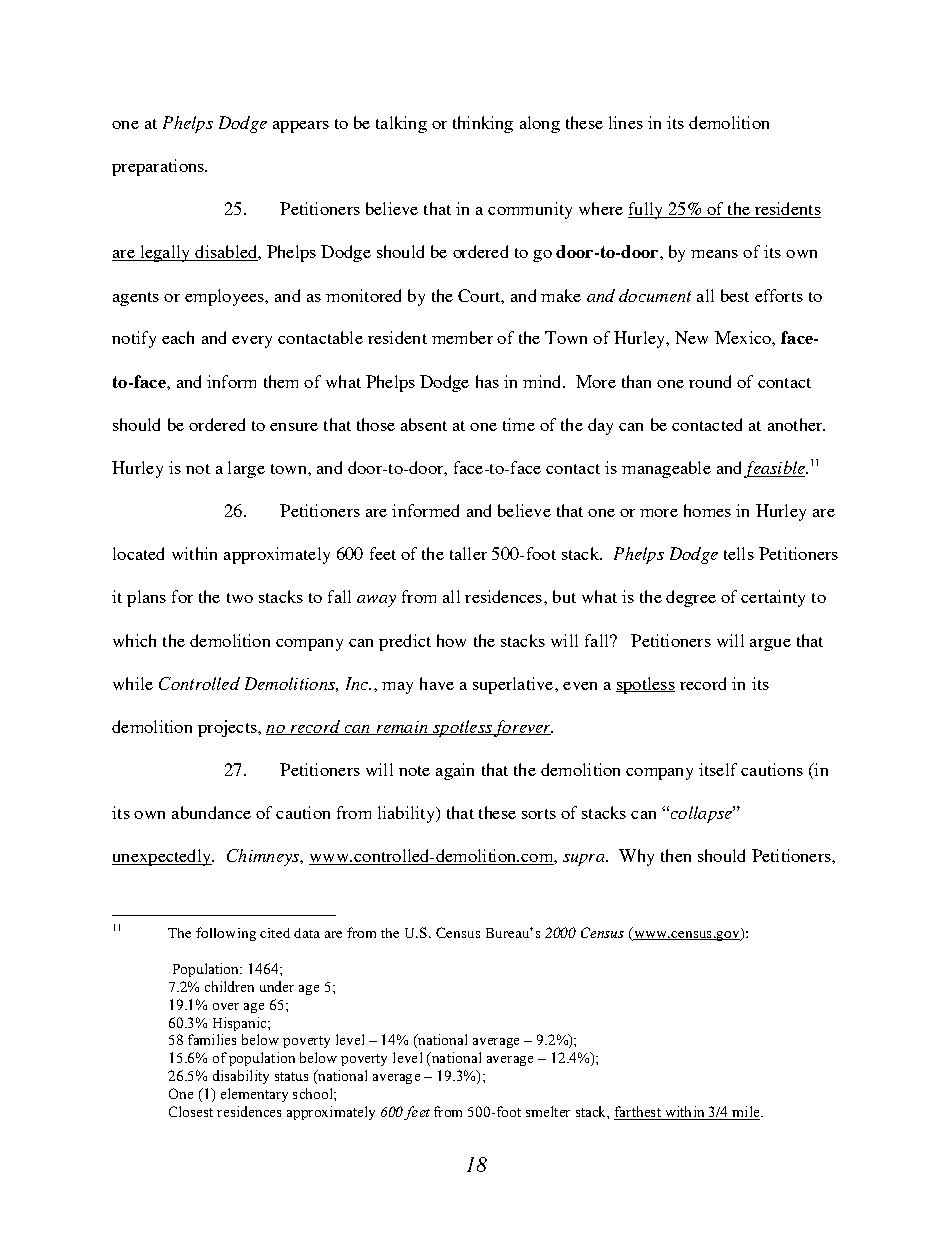  What do you see at coordinates (746, 1113) in the screenshot?
I see `mile` at bounding box center [746, 1113].
